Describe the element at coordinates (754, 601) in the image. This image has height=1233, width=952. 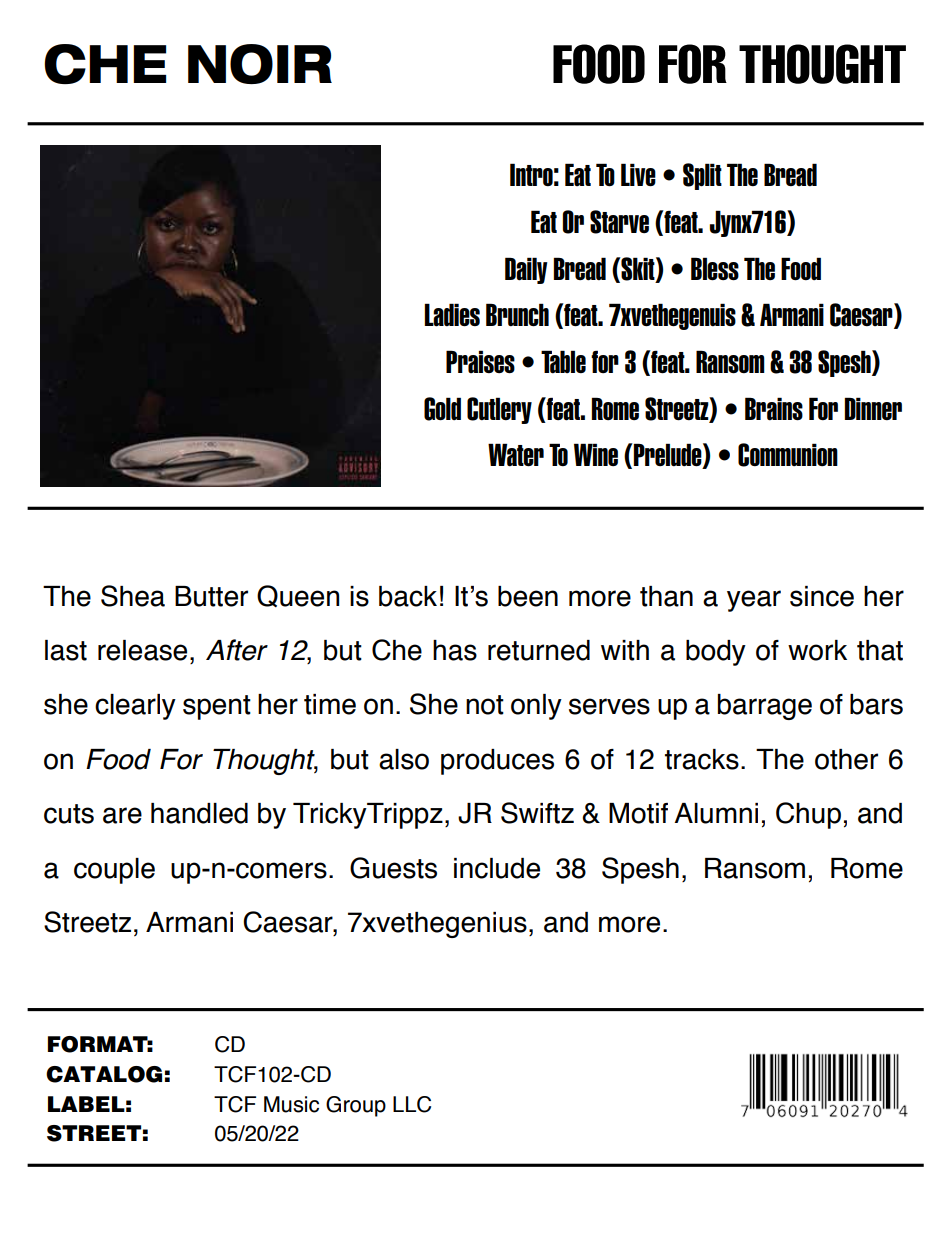
I see `year` at that location.
